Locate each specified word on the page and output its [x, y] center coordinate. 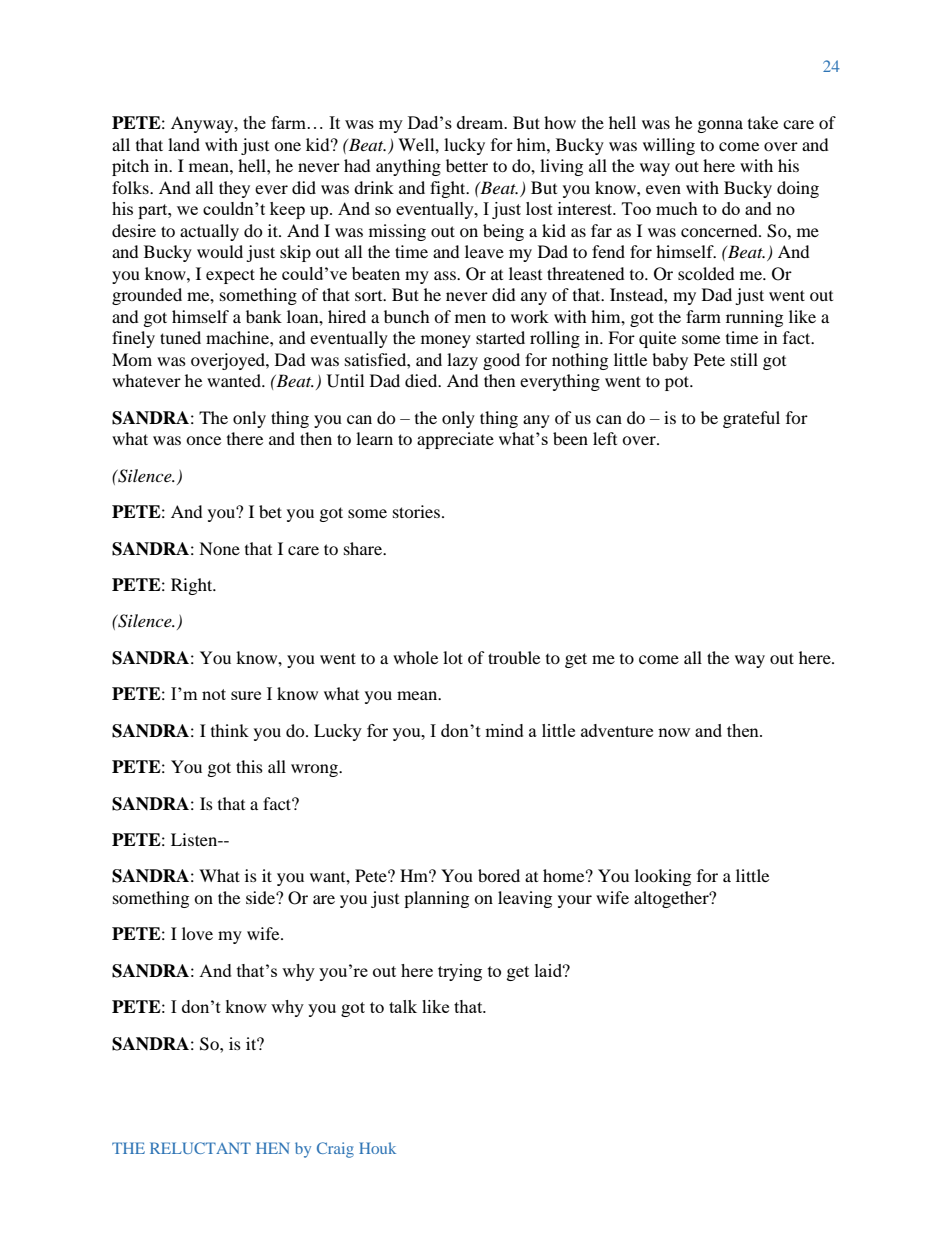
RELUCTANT [200, 1148]
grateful [751, 419]
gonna [720, 126]
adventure [617, 730]
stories [416, 511]
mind [504, 730]
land [184, 144]
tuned [180, 337]
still [744, 359]
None [219, 548]
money [446, 341]
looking [663, 877]
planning [436, 899]
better [467, 165]
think [230, 730]
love [197, 933]
